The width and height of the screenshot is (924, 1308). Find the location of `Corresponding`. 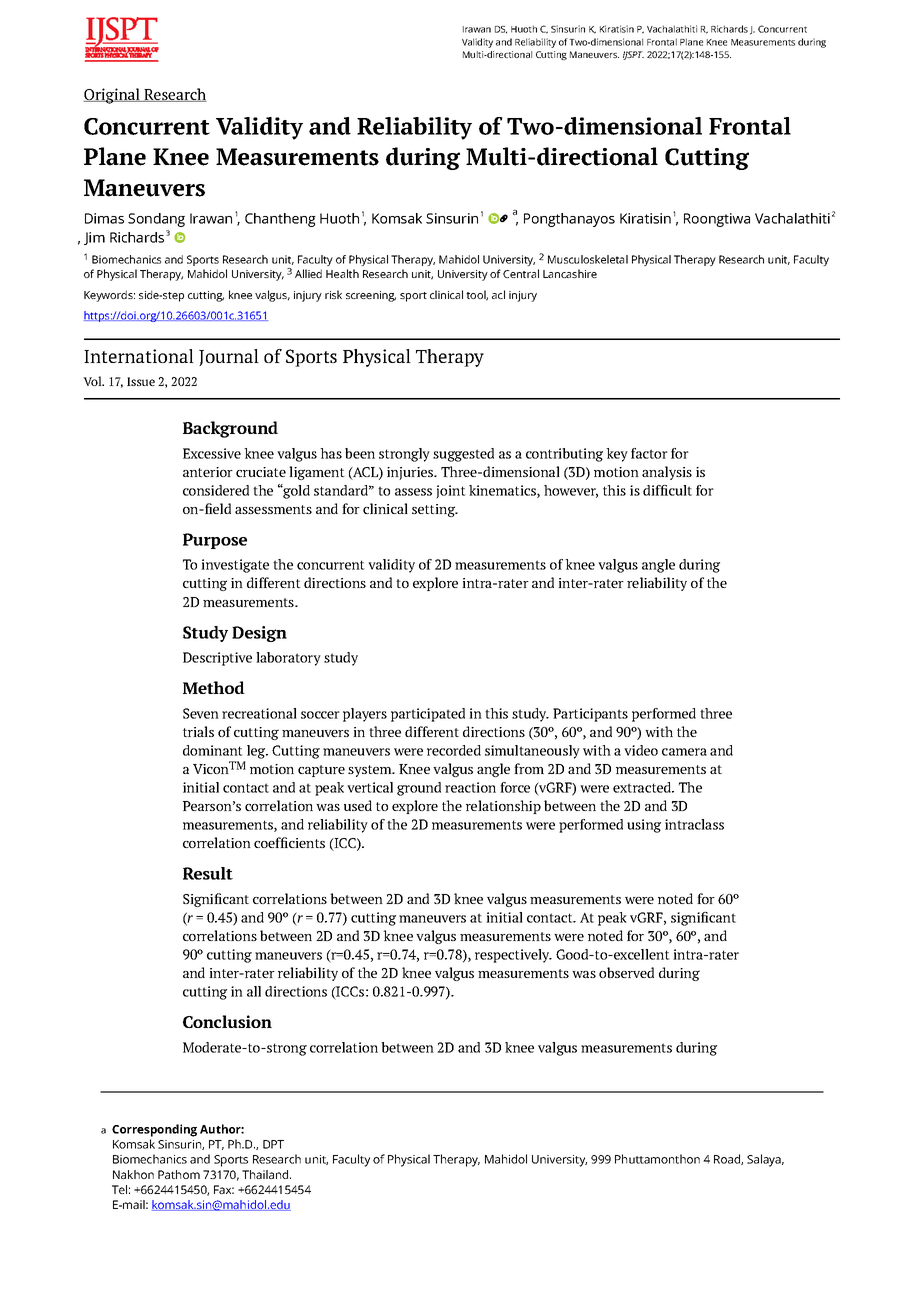

Corresponding is located at coordinates (154, 1130).
